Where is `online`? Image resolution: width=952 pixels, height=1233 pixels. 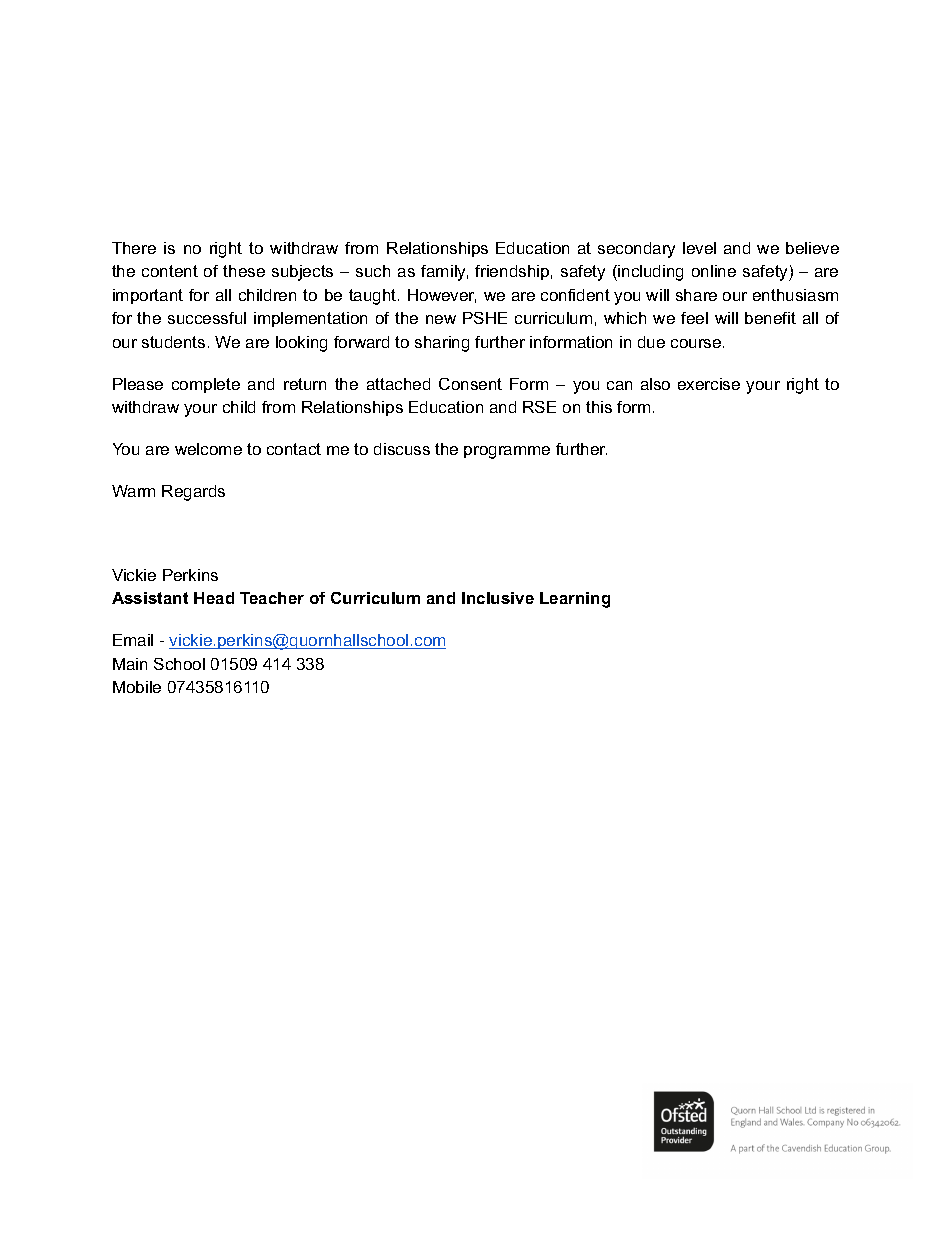 online is located at coordinates (714, 271).
